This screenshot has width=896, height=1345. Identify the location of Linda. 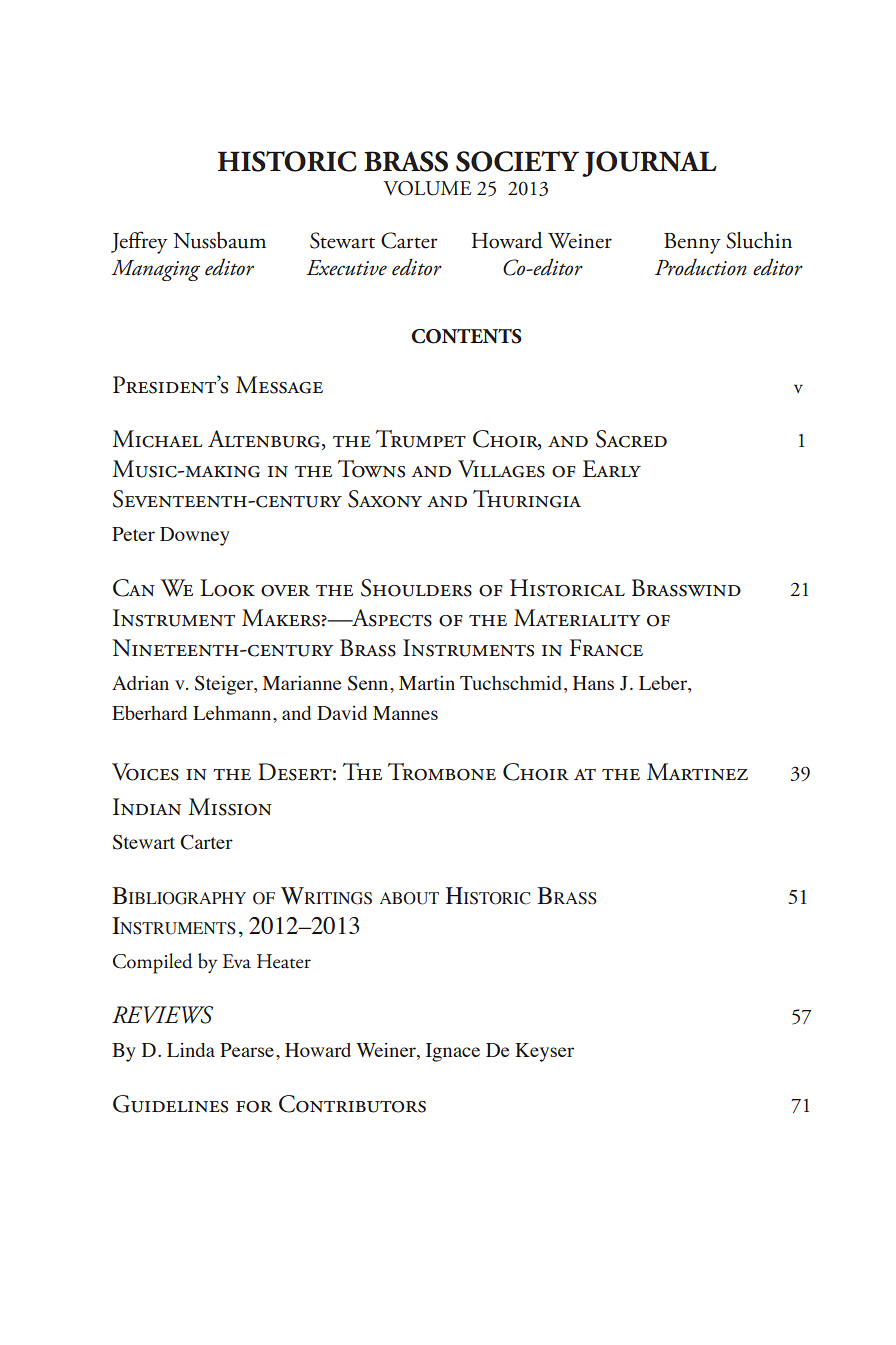
(191, 1050).
